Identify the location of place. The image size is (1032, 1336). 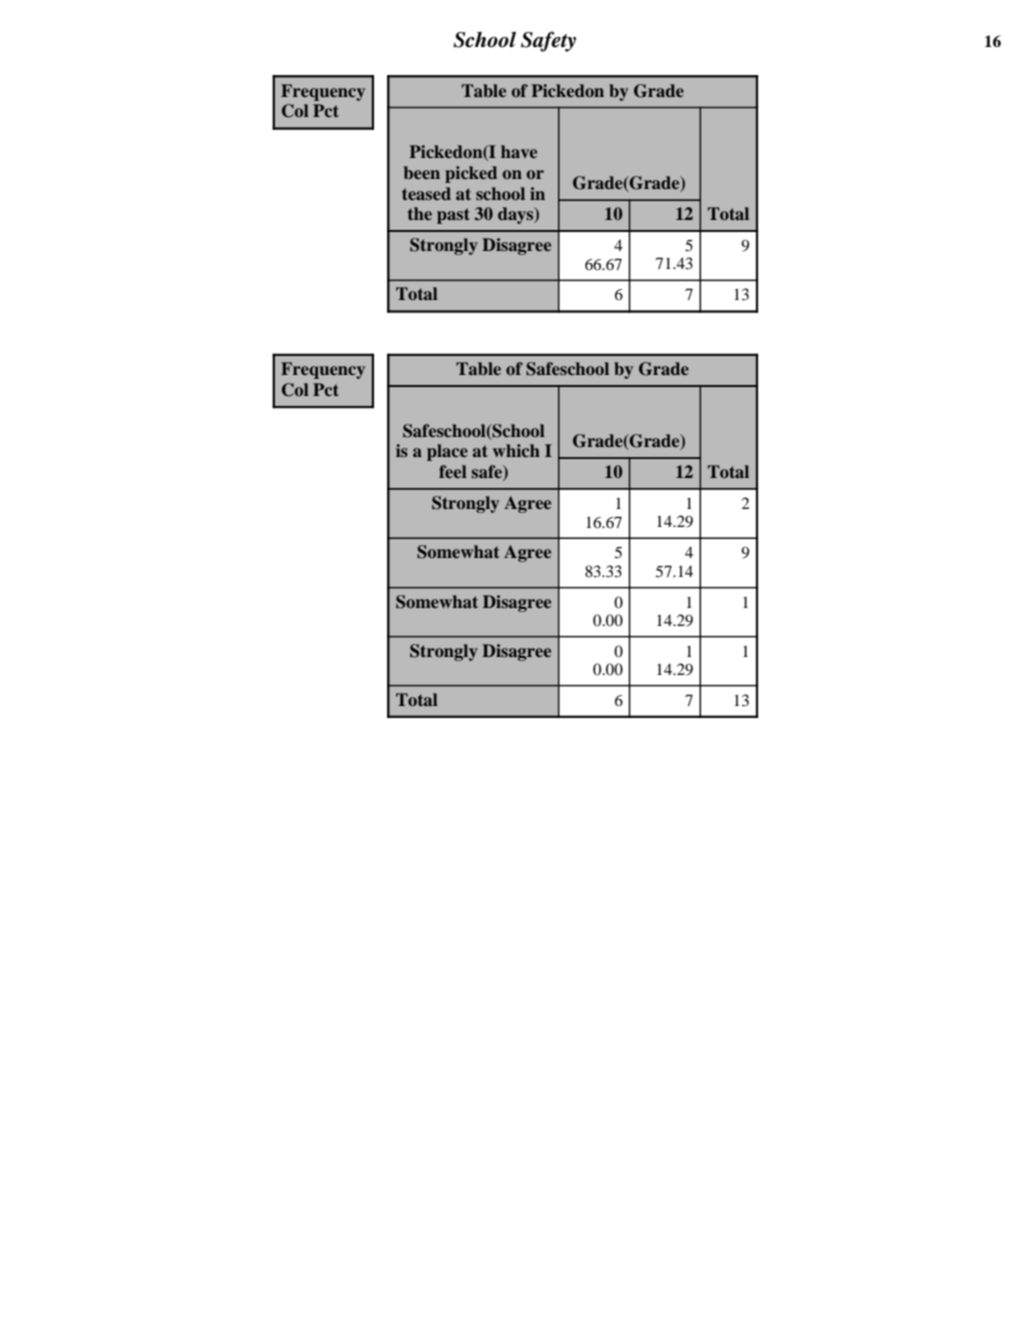
(447, 452).
